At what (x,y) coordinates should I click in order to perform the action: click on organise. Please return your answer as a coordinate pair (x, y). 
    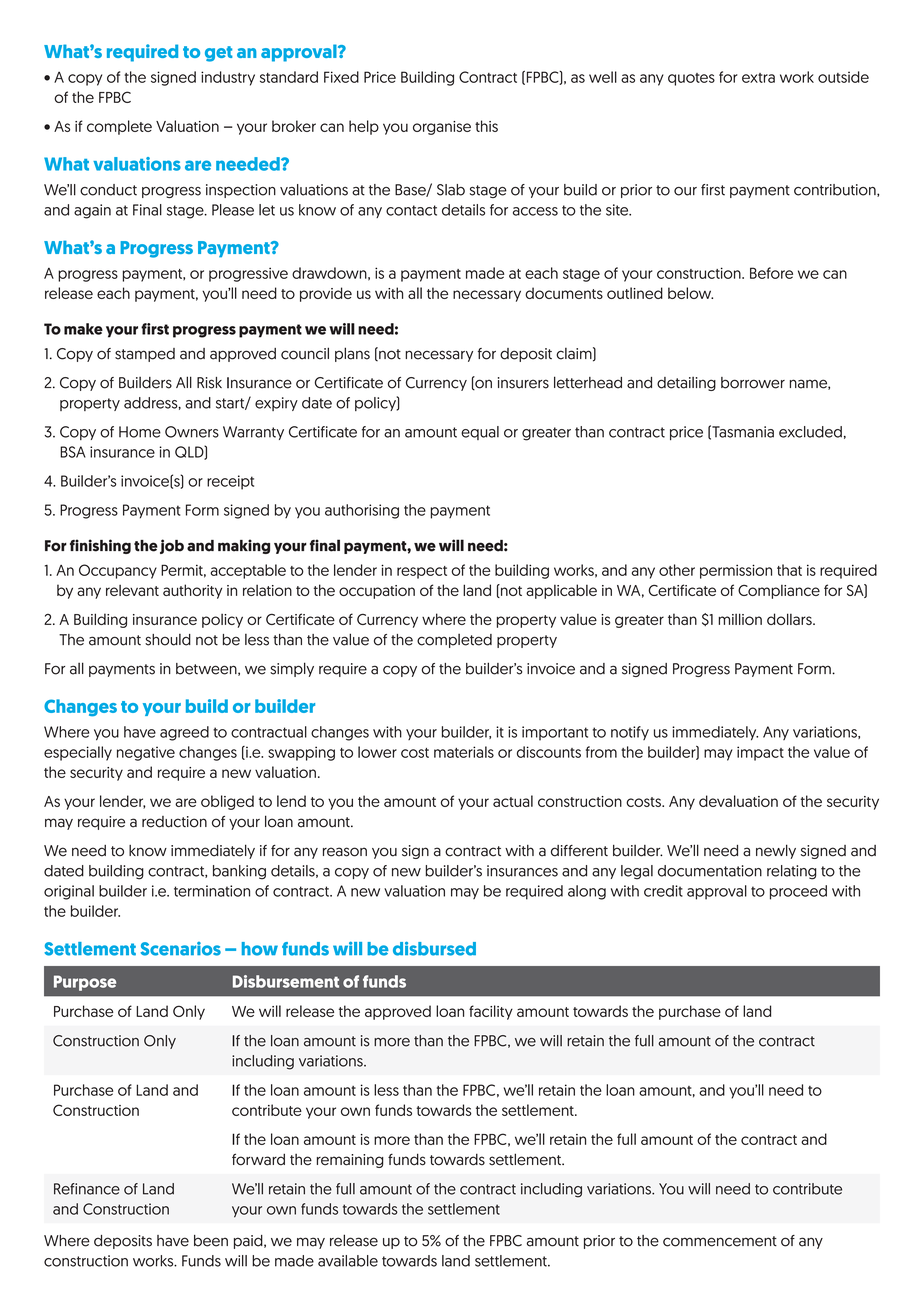
    Looking at the image, I should click on (442, 128).
